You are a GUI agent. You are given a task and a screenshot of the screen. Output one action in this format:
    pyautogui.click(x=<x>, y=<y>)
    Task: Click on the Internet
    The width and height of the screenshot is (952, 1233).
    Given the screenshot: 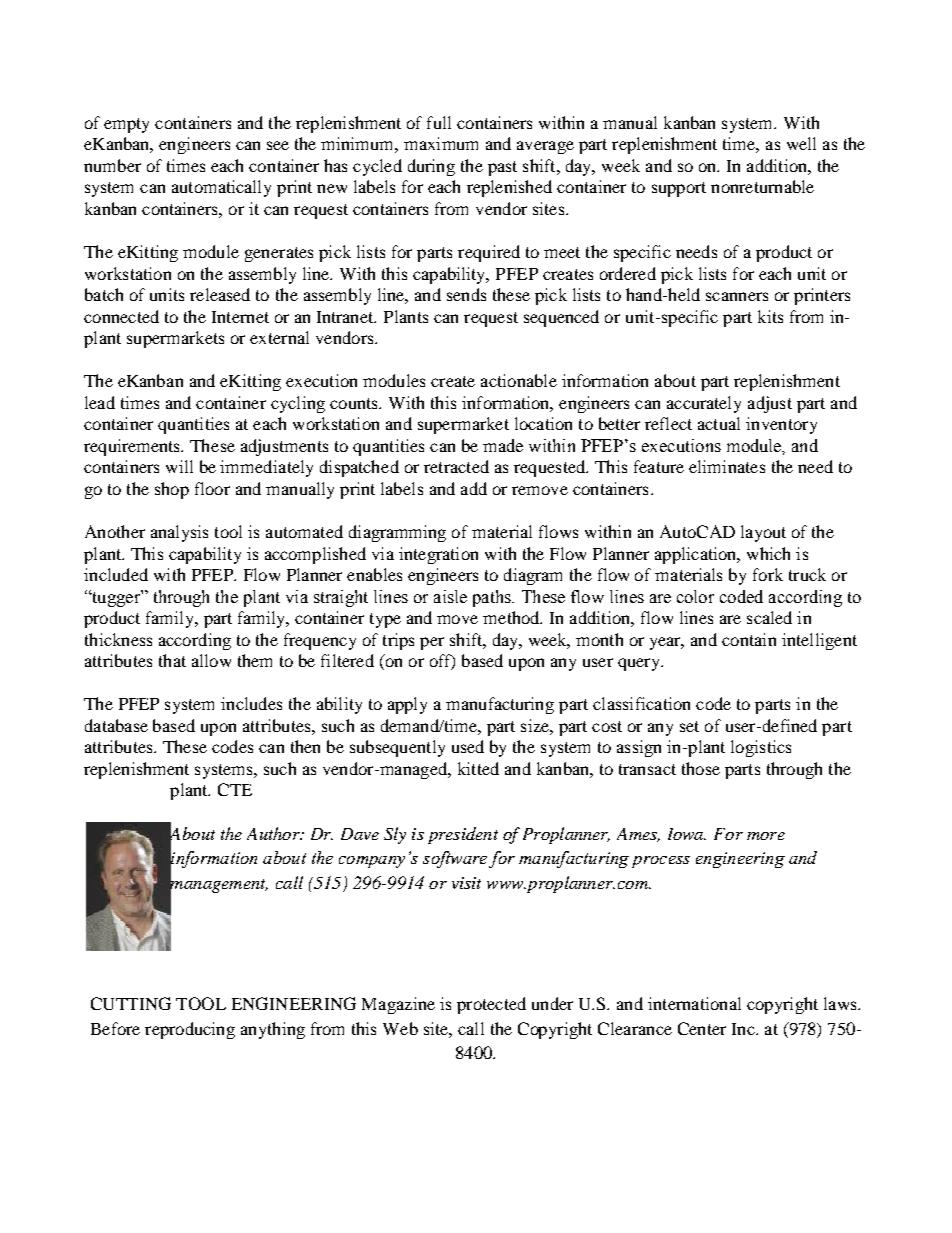 What is the action you would take?
    pyautogui.click(x=240, y=317)
